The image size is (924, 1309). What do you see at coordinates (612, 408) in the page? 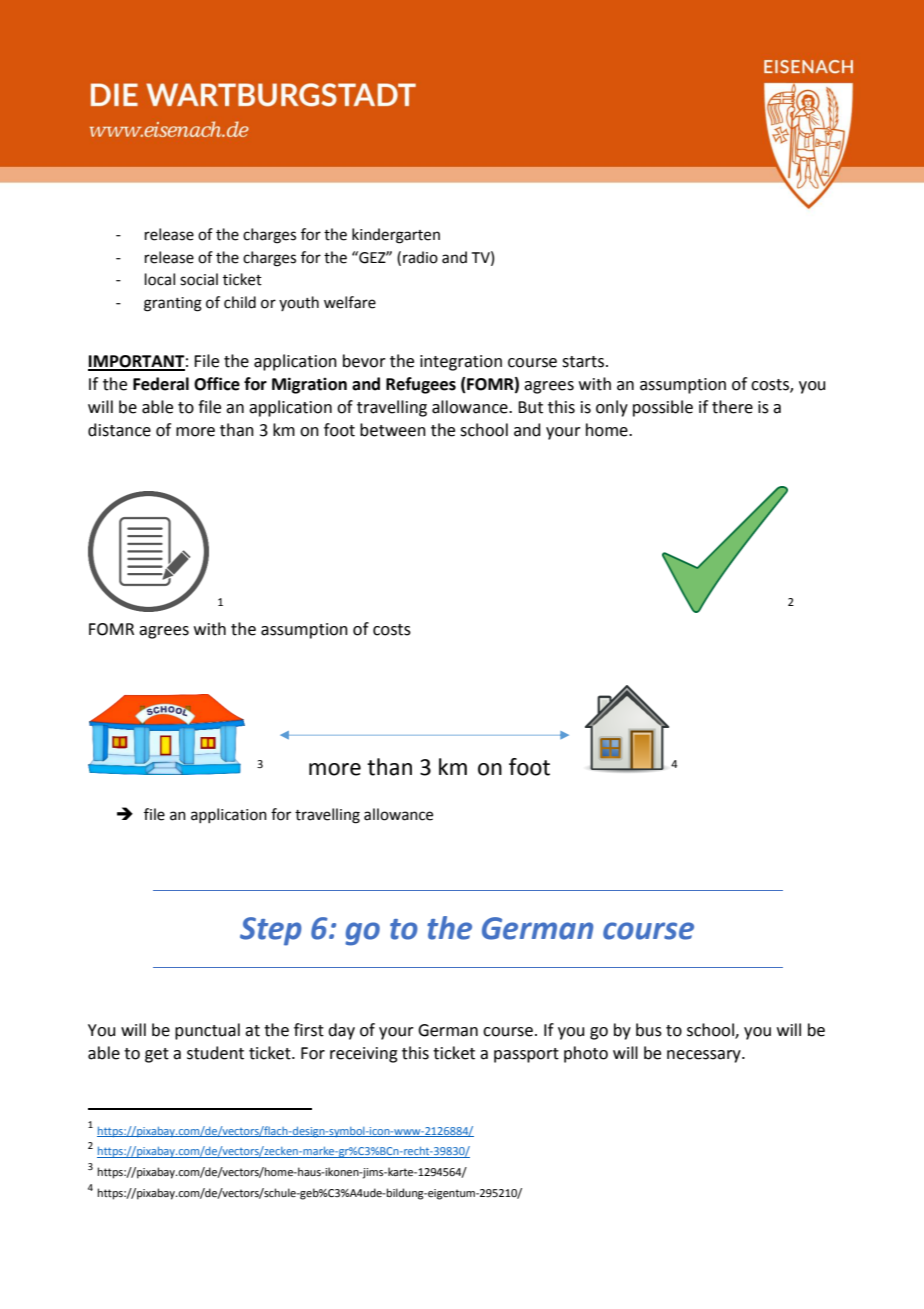
I see `only` at bounding box center [612, 408].
